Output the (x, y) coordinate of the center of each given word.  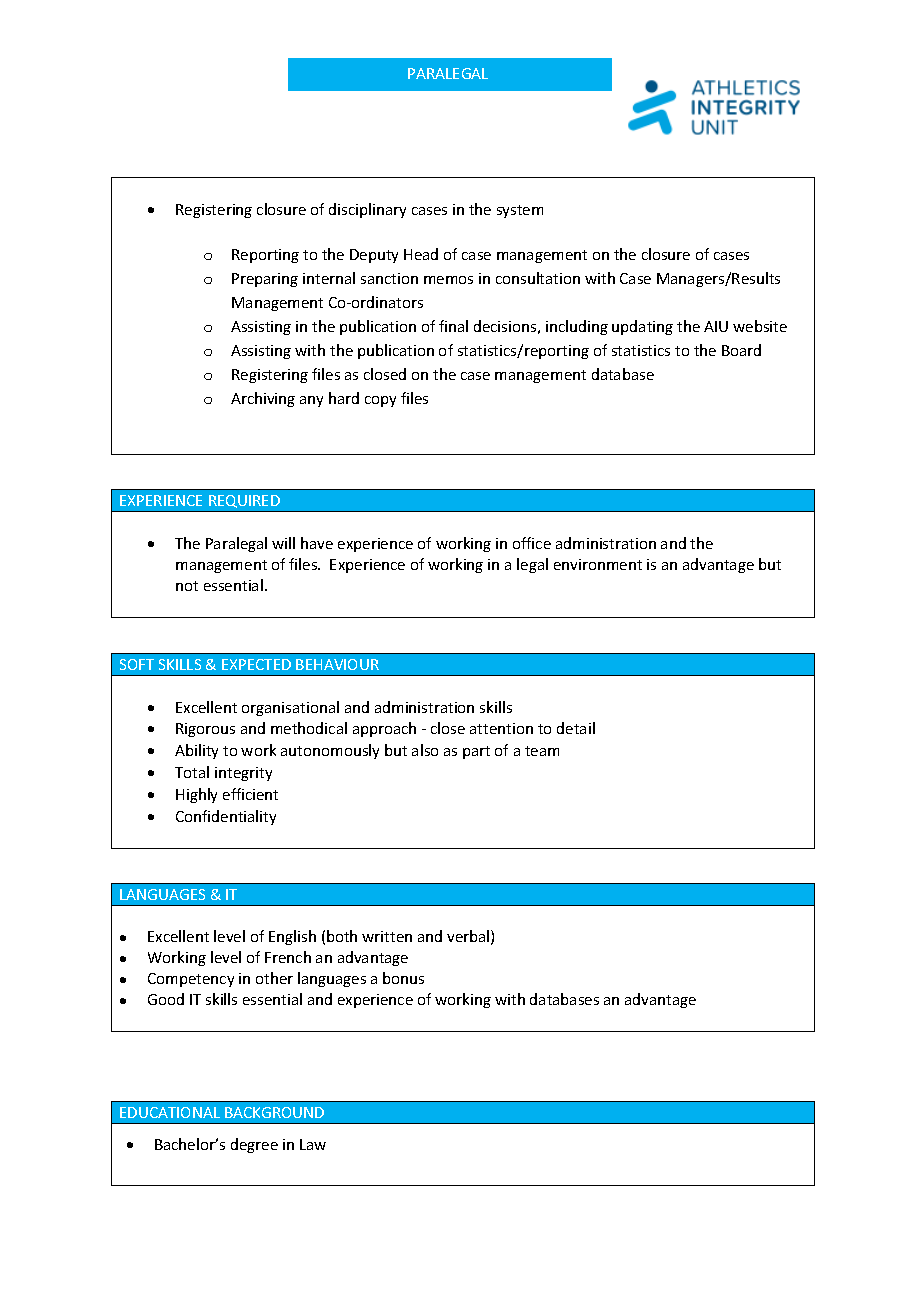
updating (642, 327)
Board (741, 350)
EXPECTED (256, 664)
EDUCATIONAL (170, 1112)
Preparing (265, 280)
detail (576, 728)
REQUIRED (244, 501)
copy (380, 401)
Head (421, 254)
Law (313, 1144)
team (542, 751)
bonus (403, 978)
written (387, 936)
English (292, 937)
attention (501, 728)
